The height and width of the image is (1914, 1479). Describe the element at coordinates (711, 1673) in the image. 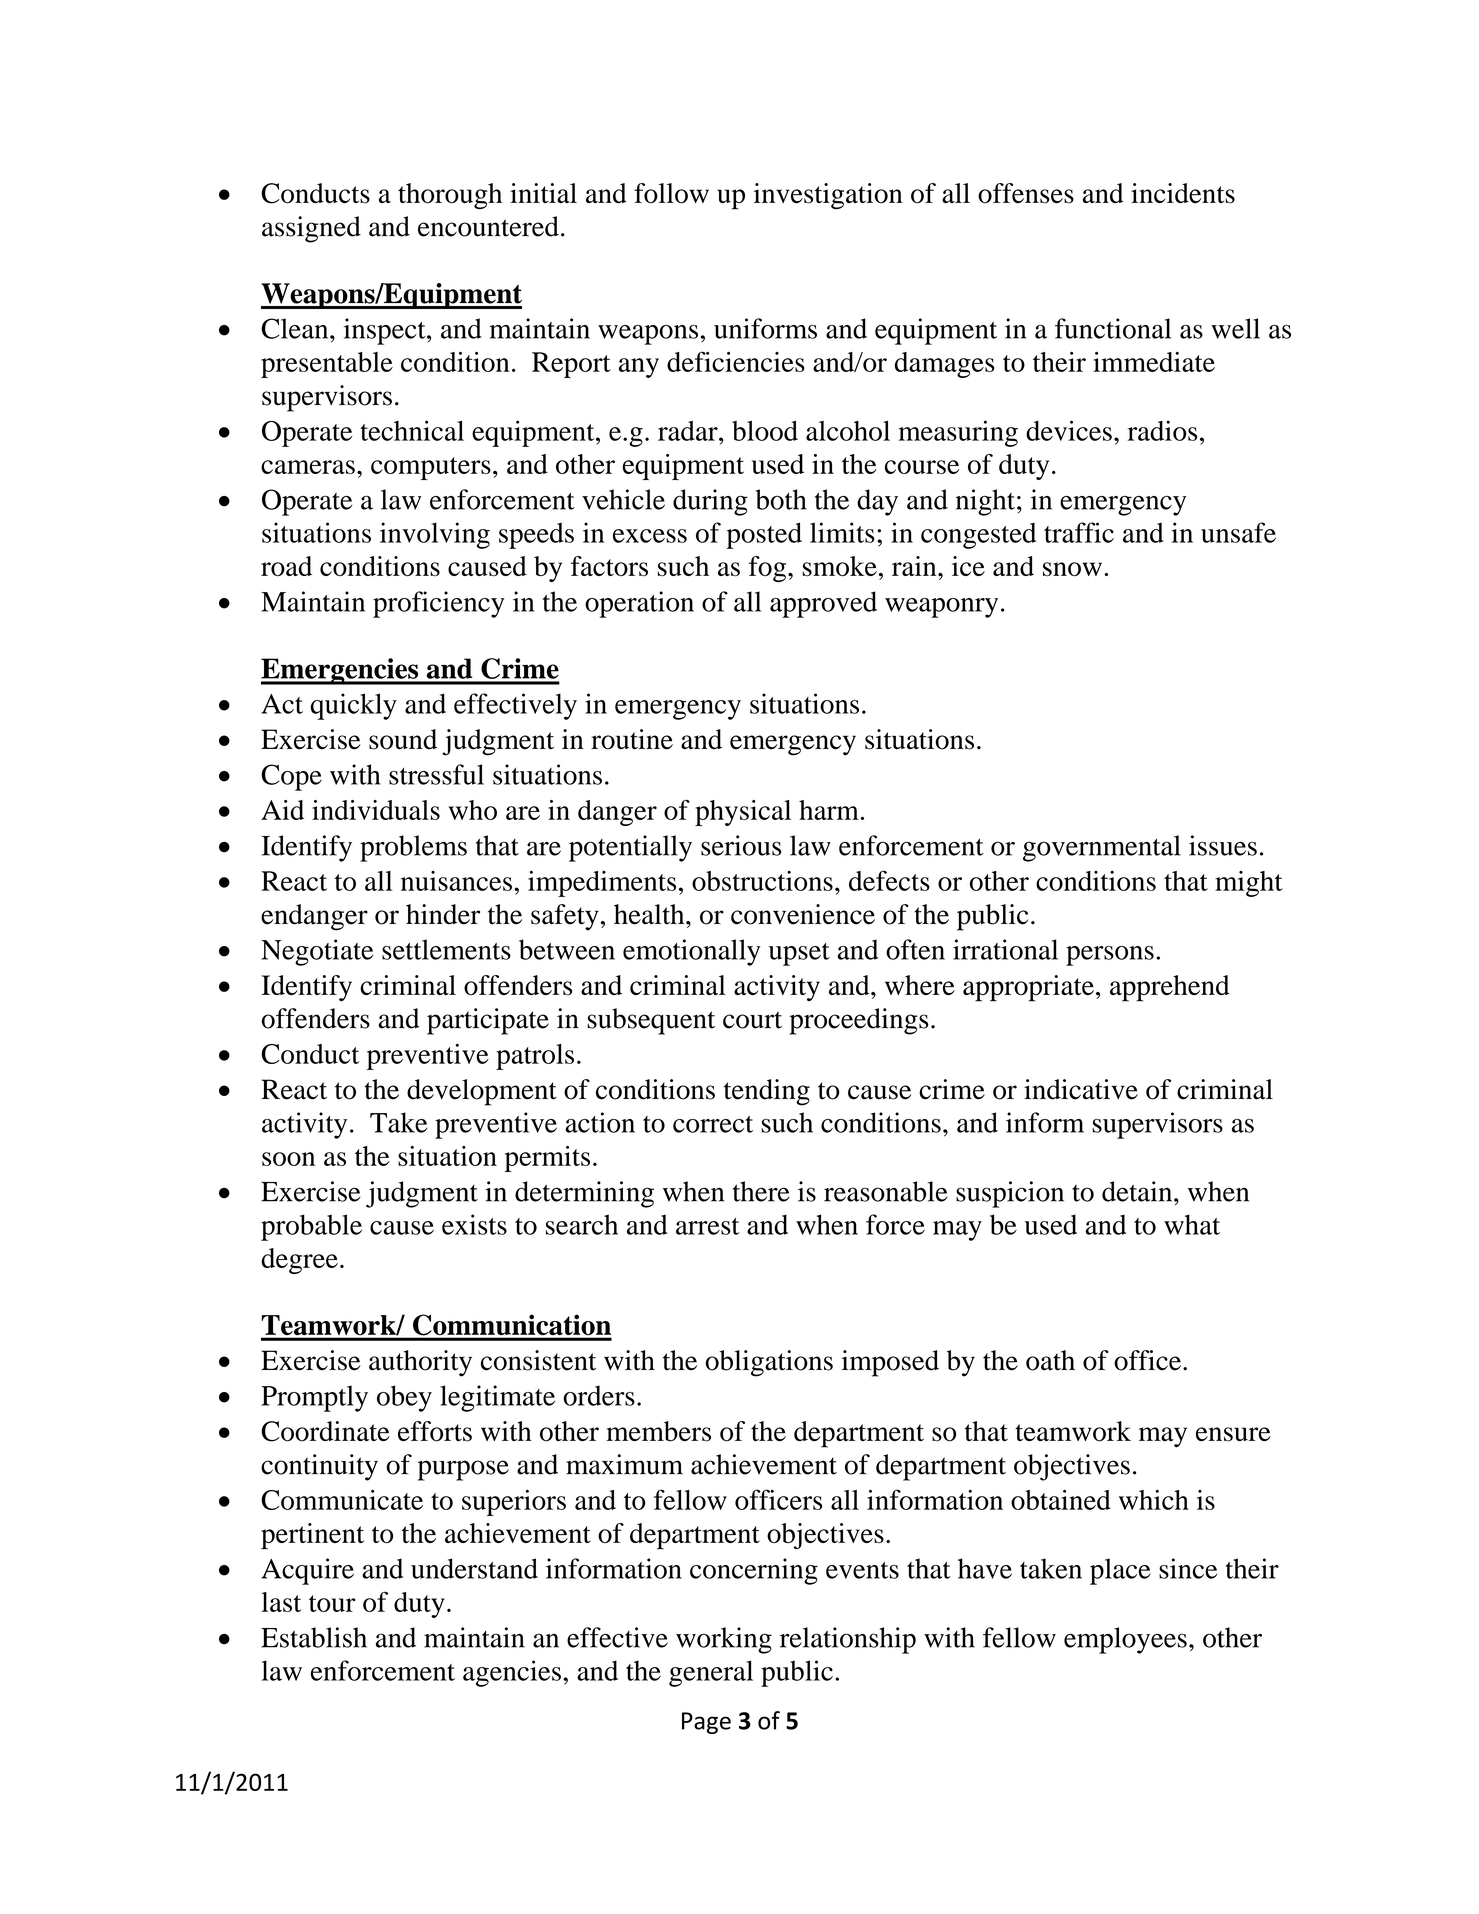

I see `general` at that location.
